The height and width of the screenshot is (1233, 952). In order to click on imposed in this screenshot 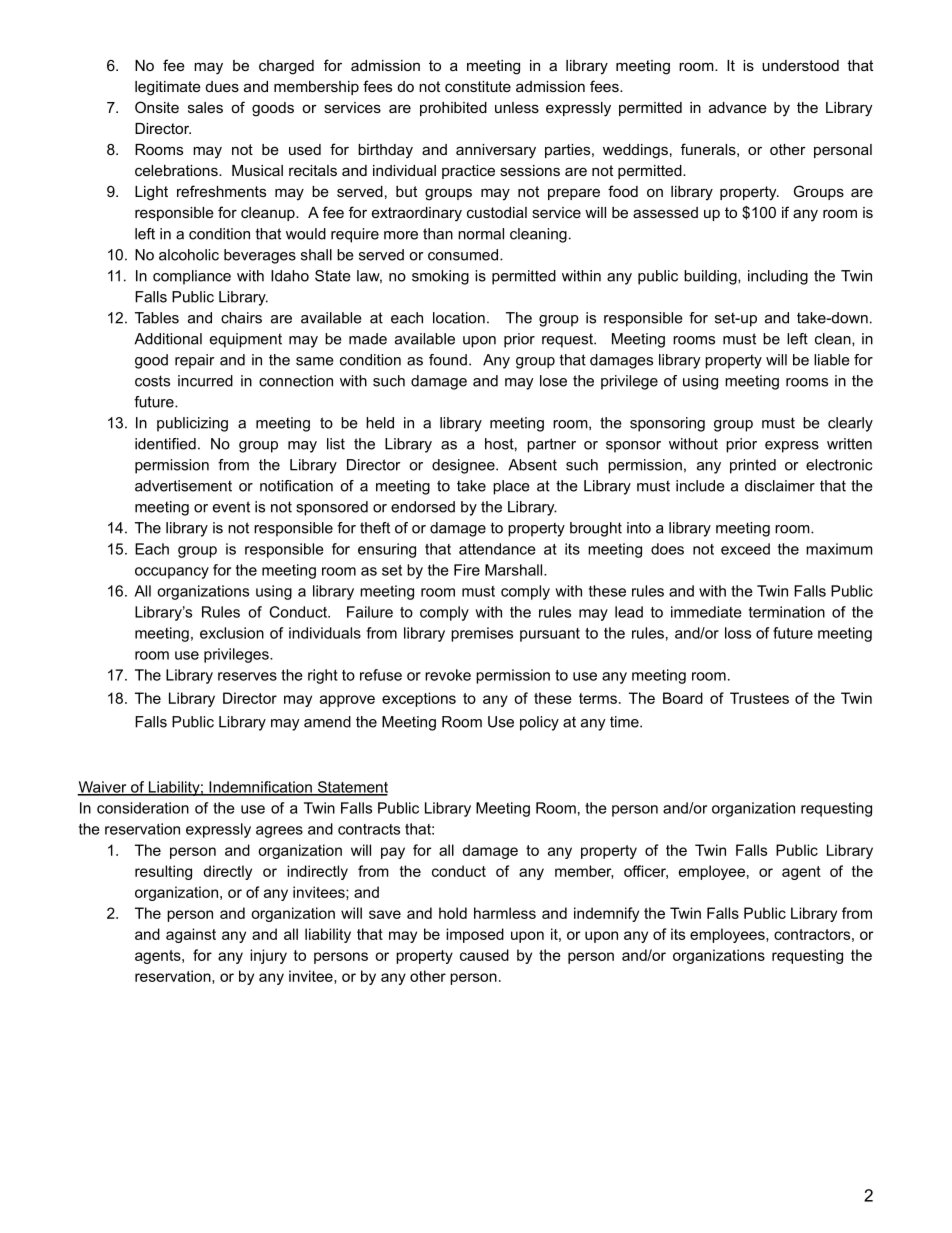, I will do `click(475, 935)`.
